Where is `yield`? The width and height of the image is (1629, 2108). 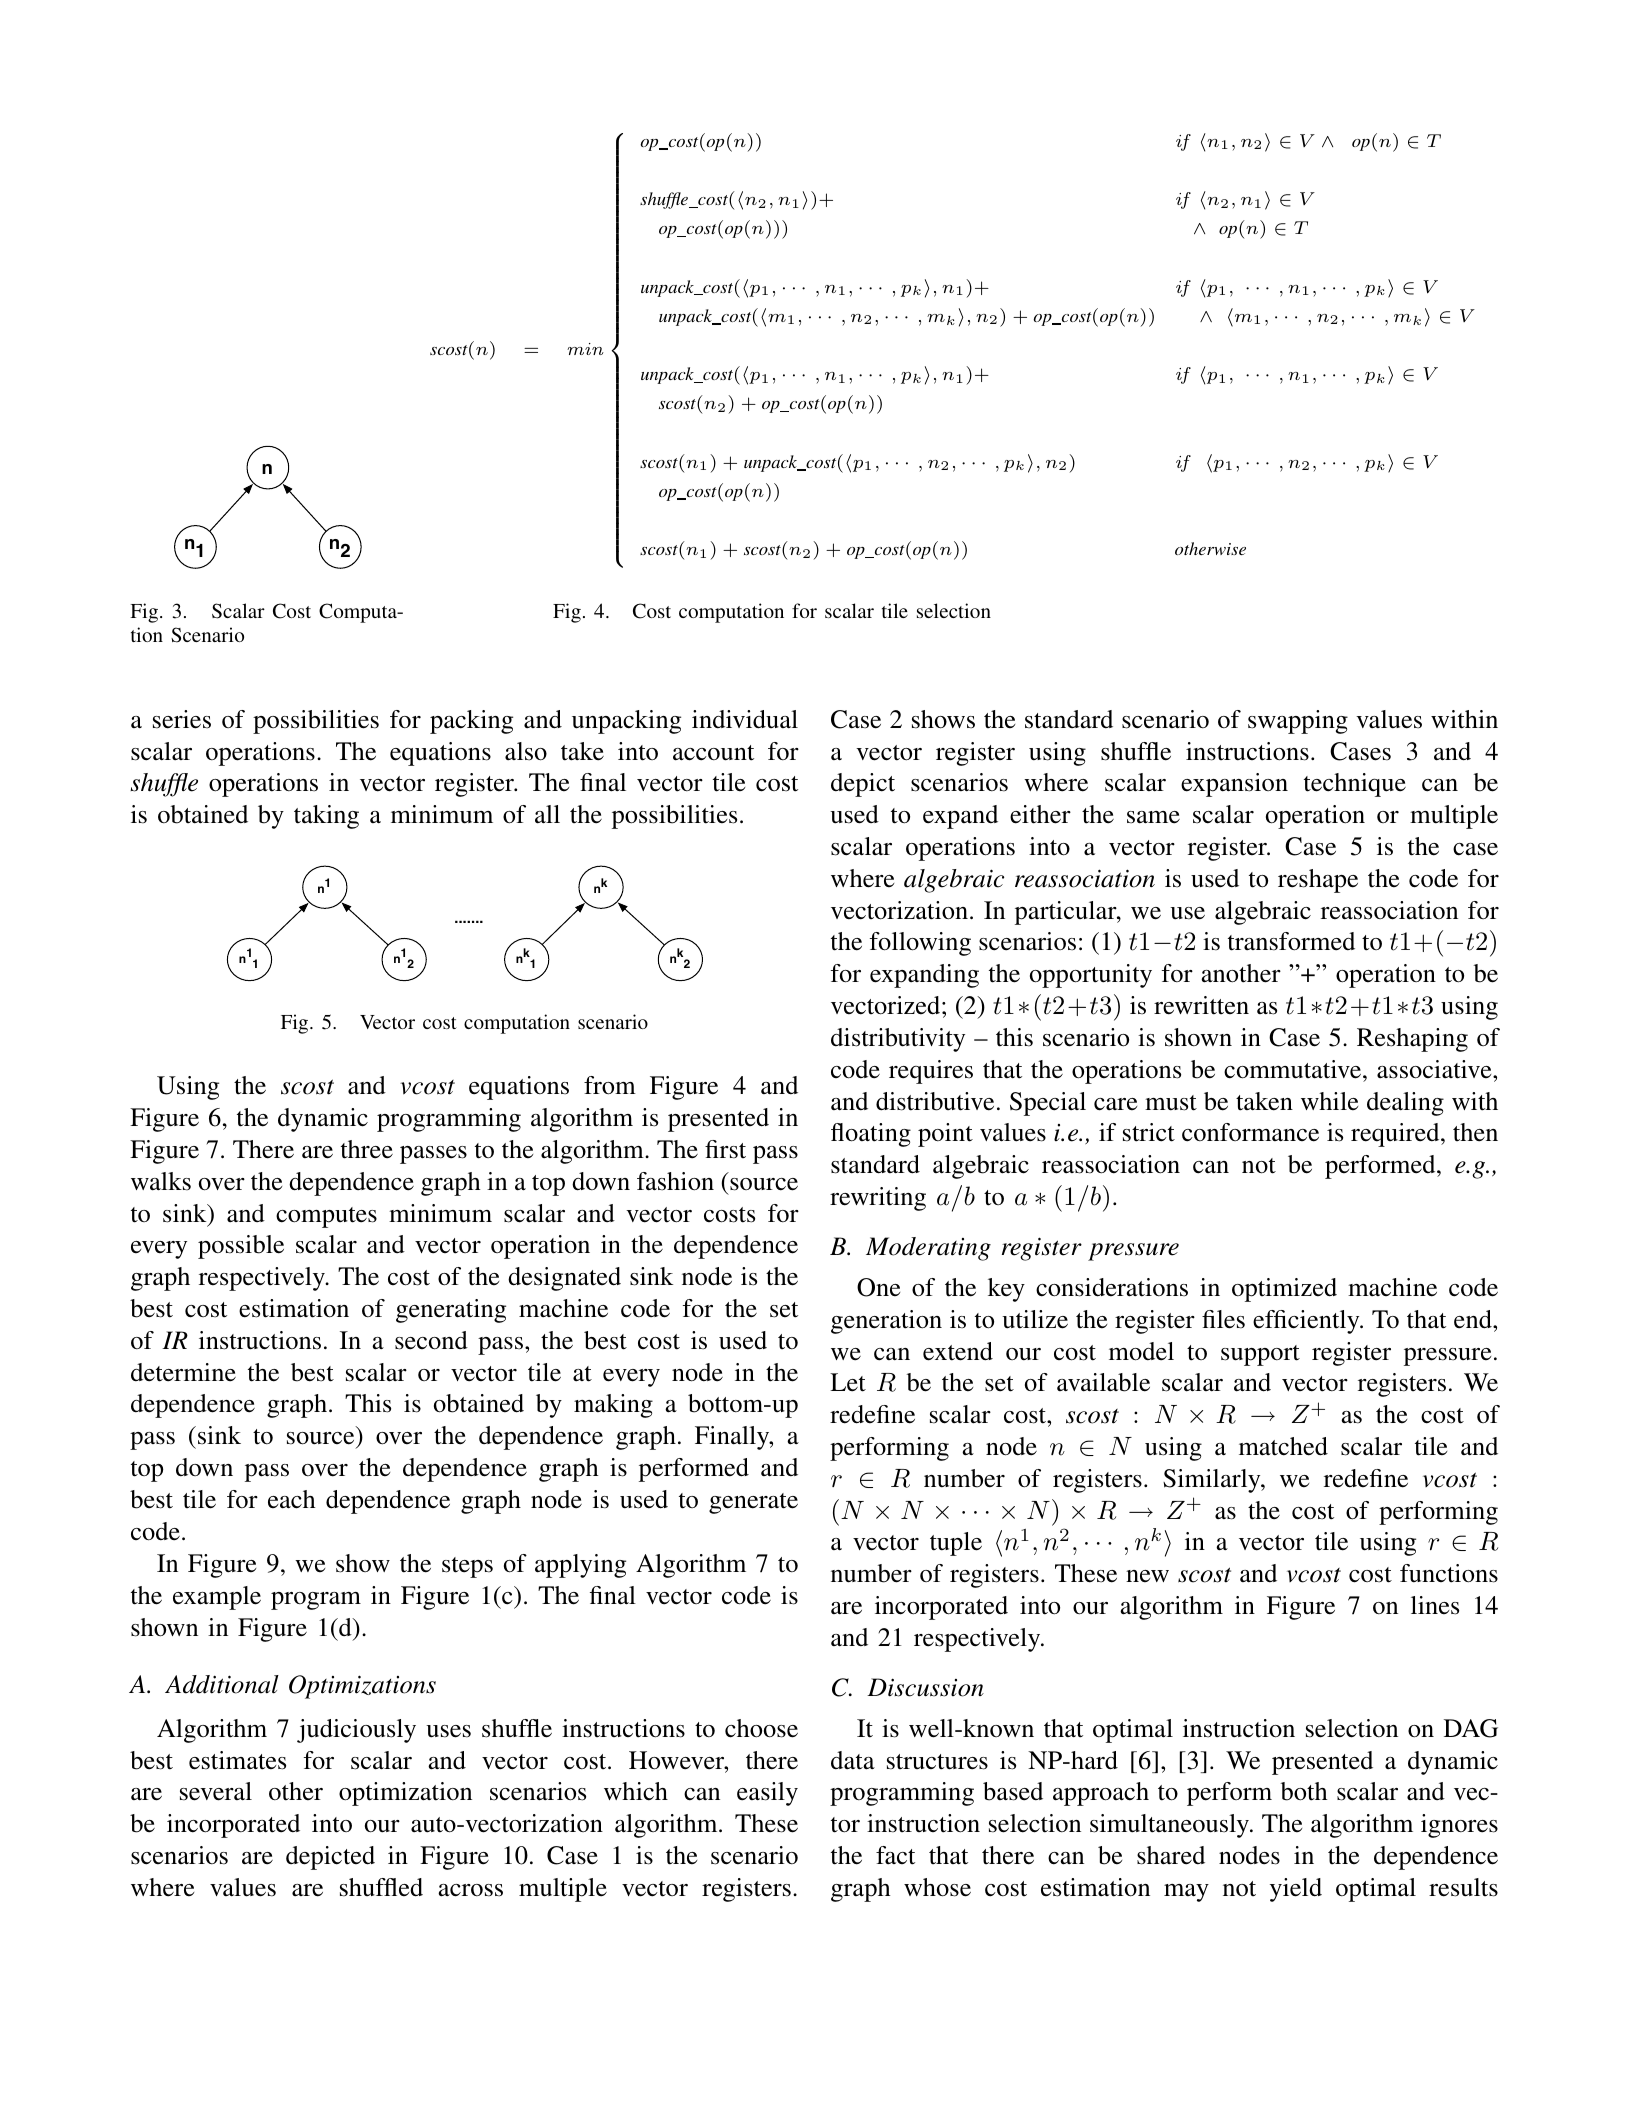 yield is located at coordinates (1296, 1890).
